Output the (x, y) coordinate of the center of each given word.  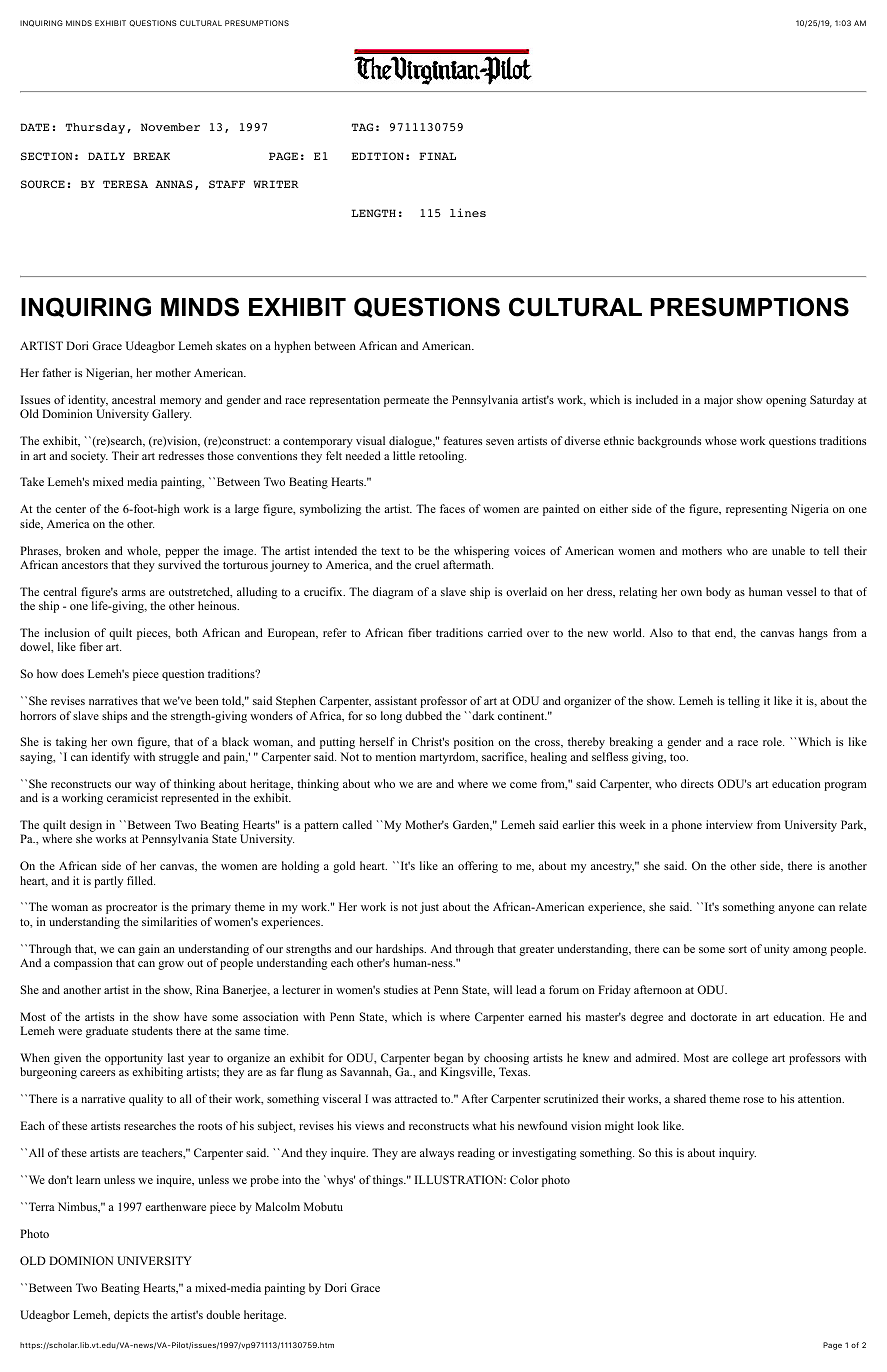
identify (111, 758)
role (773, 741)
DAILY (106, 156)
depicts (131, 1316)
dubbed (423, 715)
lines (468, 212)
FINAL (437, 156)
